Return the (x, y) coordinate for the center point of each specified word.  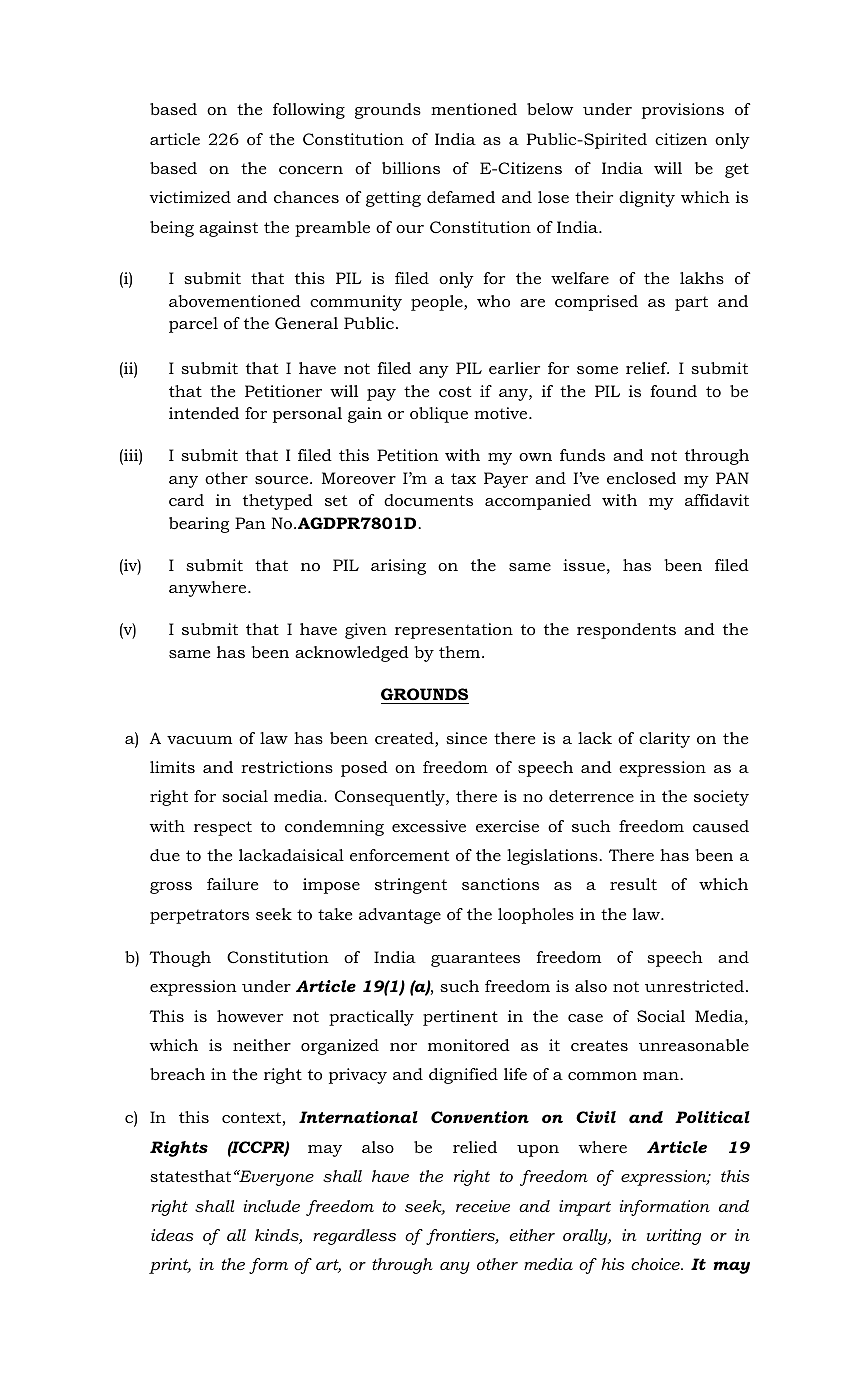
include (272, 1206)
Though (180, 959)
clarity (664, 740)
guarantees (475, 959)
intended (204, 413)
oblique (439, 415)
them (461, 652)
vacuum (199, 740)
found (674, 391)
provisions (683, 111)
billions (411, 168)
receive (483, 1206)
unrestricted (694, 986)
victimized (190, 197)
